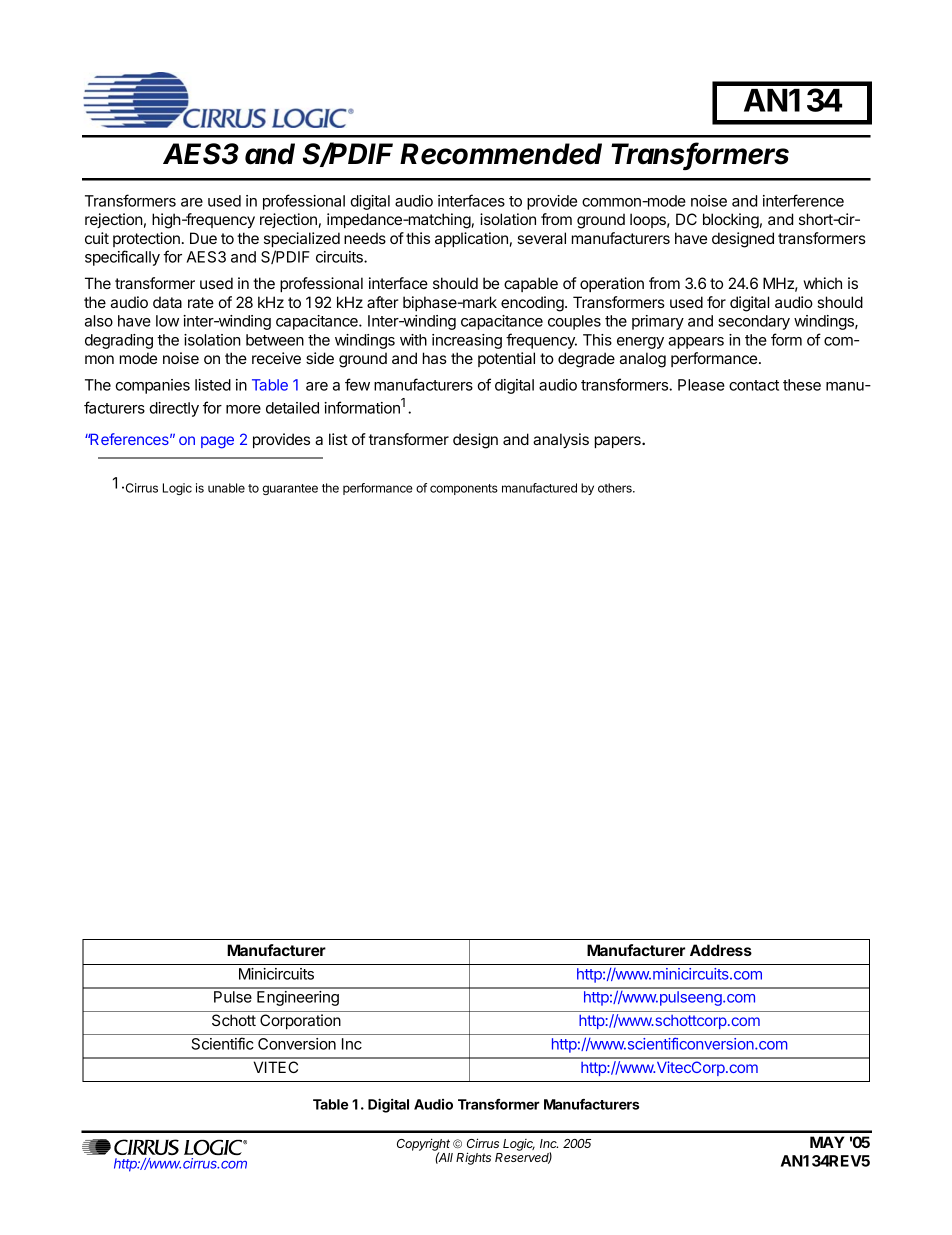 This screenshot has height=1235, width=952. Describe the element at coordinates (300, 1021) in the screenshot. I see `Corporation` at that location.
